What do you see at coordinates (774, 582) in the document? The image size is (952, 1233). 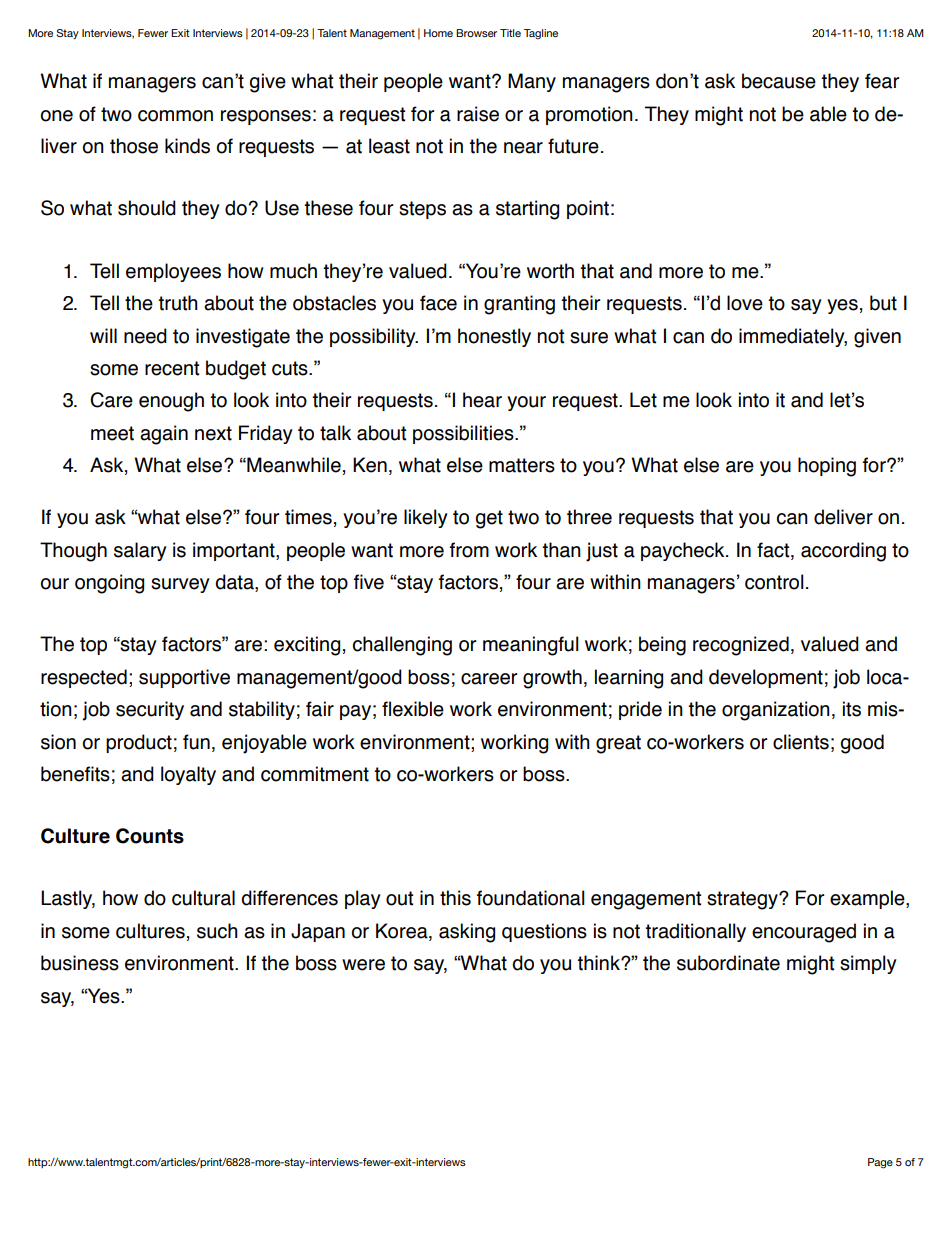 I see `control` at bounding box center [774, 582].
